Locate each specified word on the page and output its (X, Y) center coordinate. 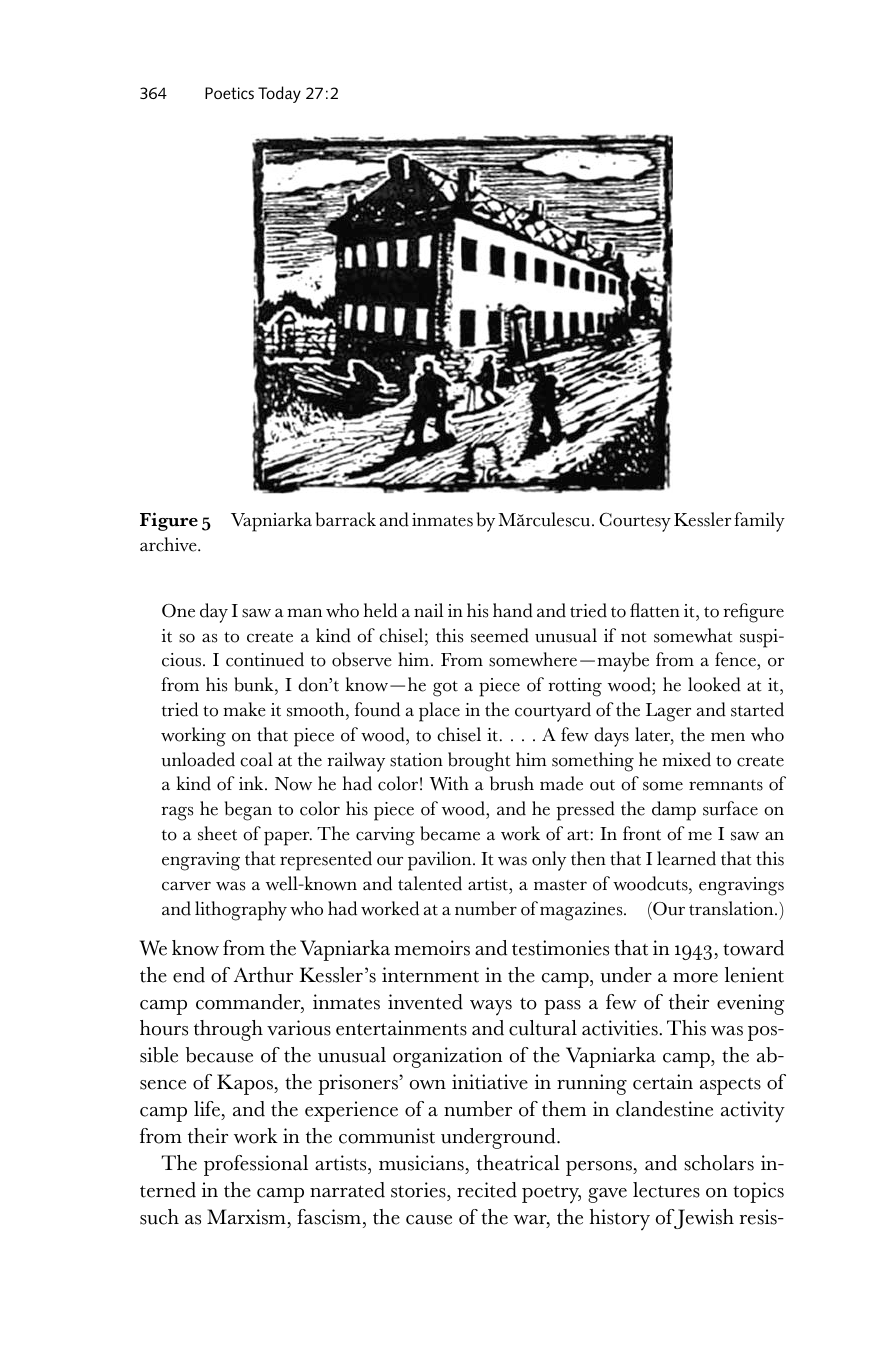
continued (265, 659)
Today (279, 94)
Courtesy (635, 522)
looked (714, 684)
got (445, 689)
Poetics (229, 93)
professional (256, 1165)
